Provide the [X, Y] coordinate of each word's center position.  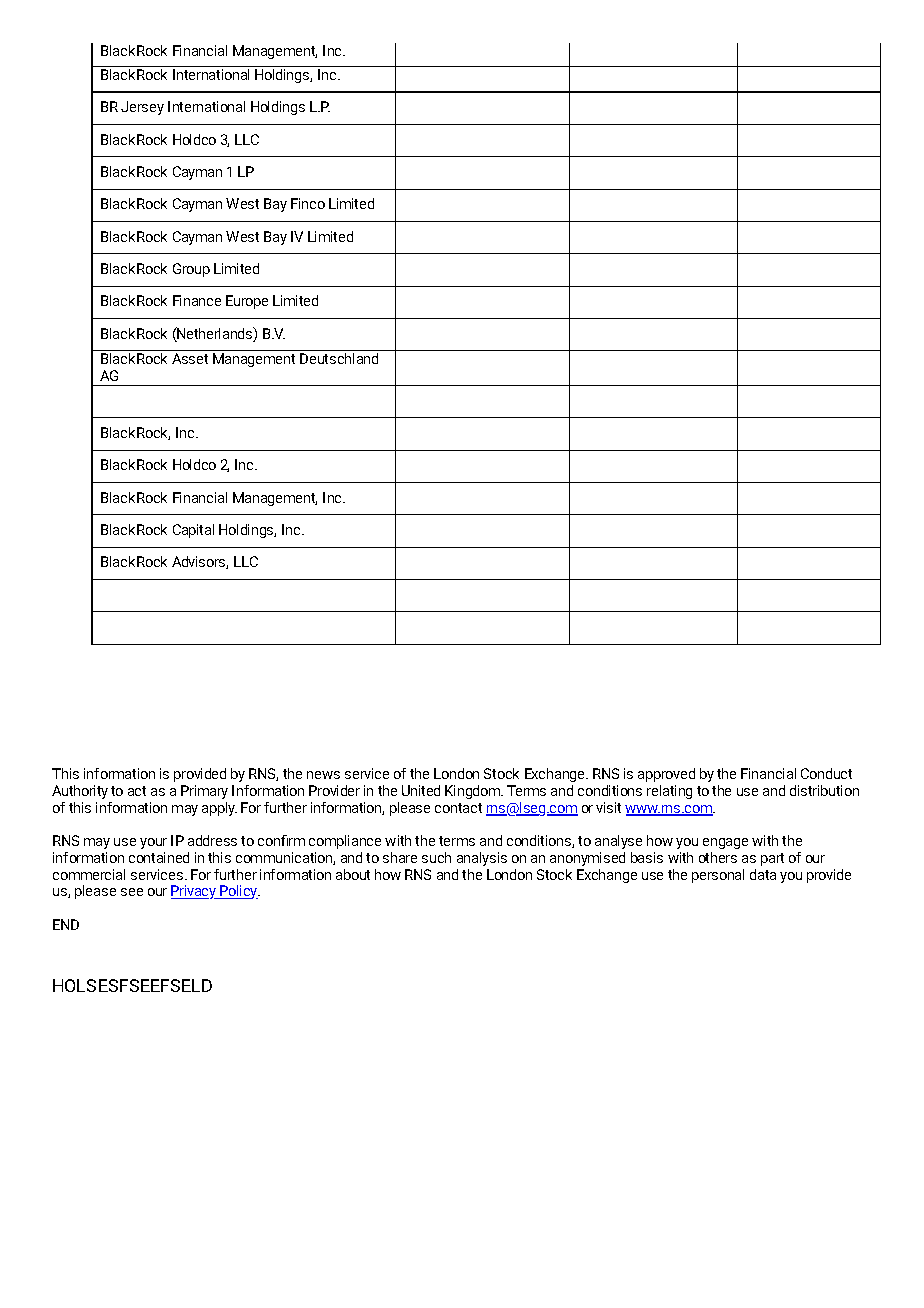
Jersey [142, 108]
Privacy [195, 892]
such [436, 857]
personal [718, 876]
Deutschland [339, 358]
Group [191, 270]
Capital [193, 531]
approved [666, 775]
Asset [190, 358]
